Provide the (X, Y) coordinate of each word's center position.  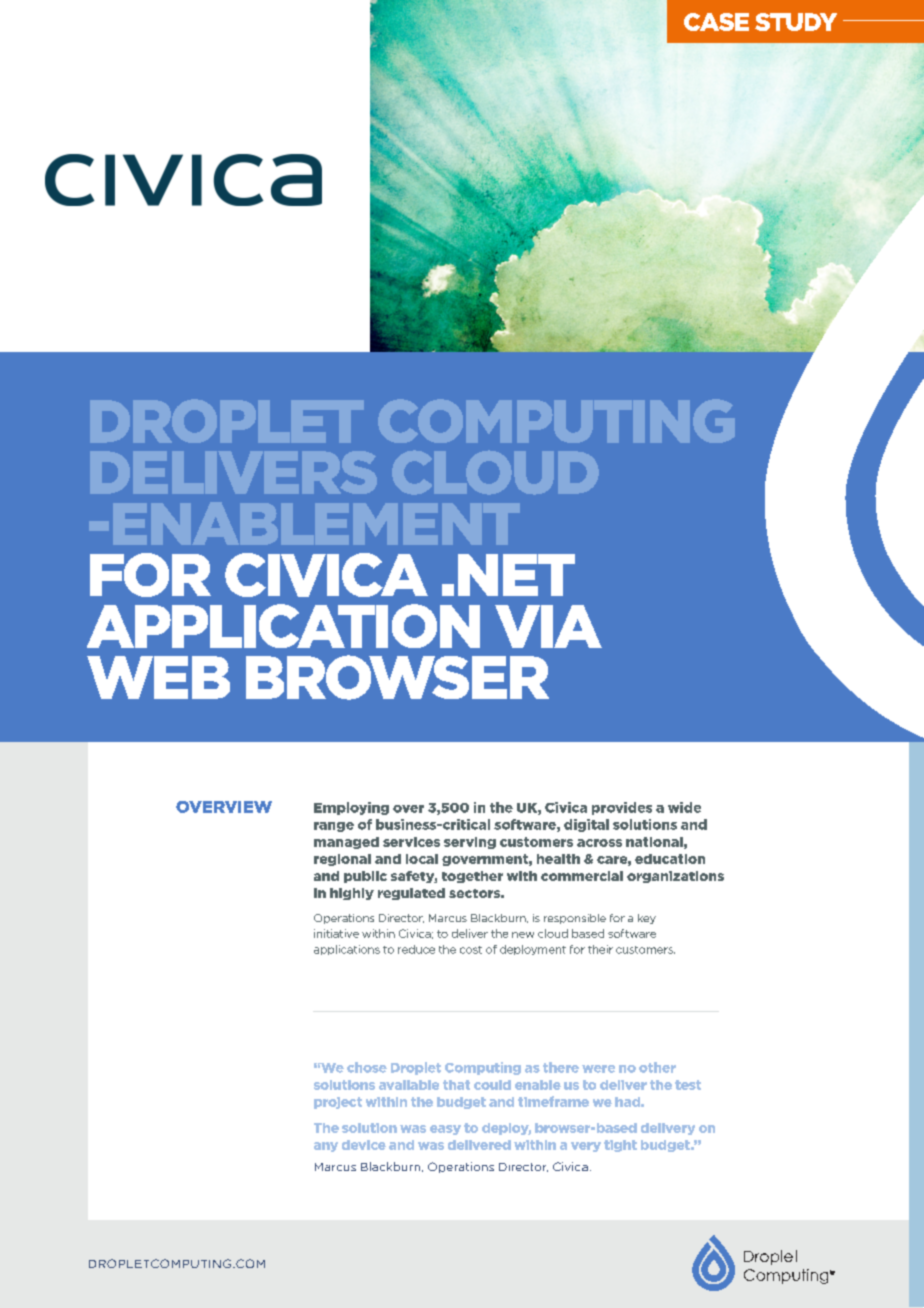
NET (516, 575)
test (688, 1085)
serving (470, 843)
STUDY (796, 22)
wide (684, 807)
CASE (716, 22)
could (492, 1085)
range (334, 827)
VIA (548, 626)
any (326, 1147)
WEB (158, 677)
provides (622, 808)
